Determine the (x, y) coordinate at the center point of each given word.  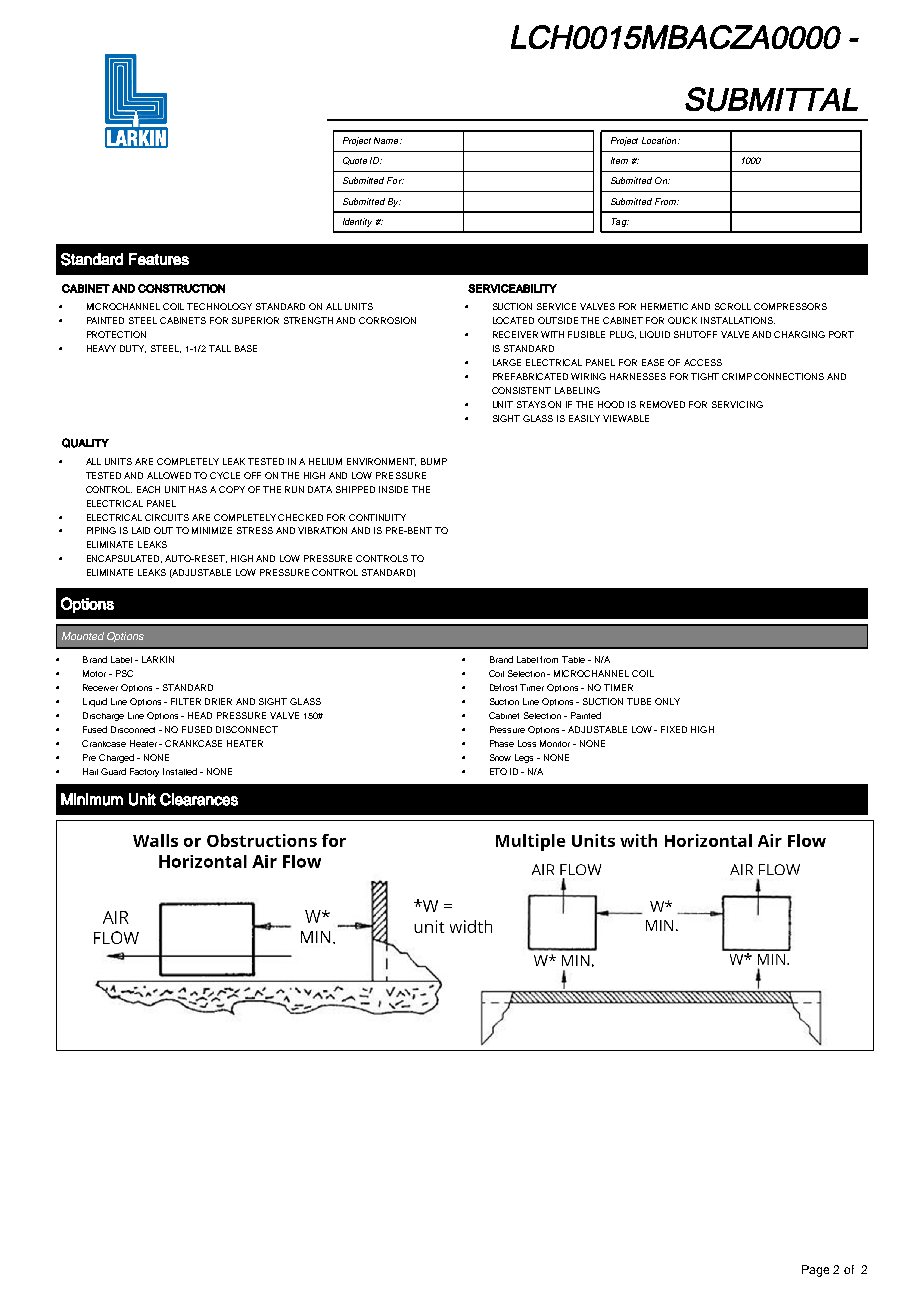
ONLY (667, 701)
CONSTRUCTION (181, 288)
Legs (524, 758)
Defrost (503, 687)
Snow (500, 757)
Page (815, 1271)
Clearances (199, 799)
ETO (498, 771)
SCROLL (733, 306)
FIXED (674, 729)
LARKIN (158, 659)
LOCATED (513, 320)
